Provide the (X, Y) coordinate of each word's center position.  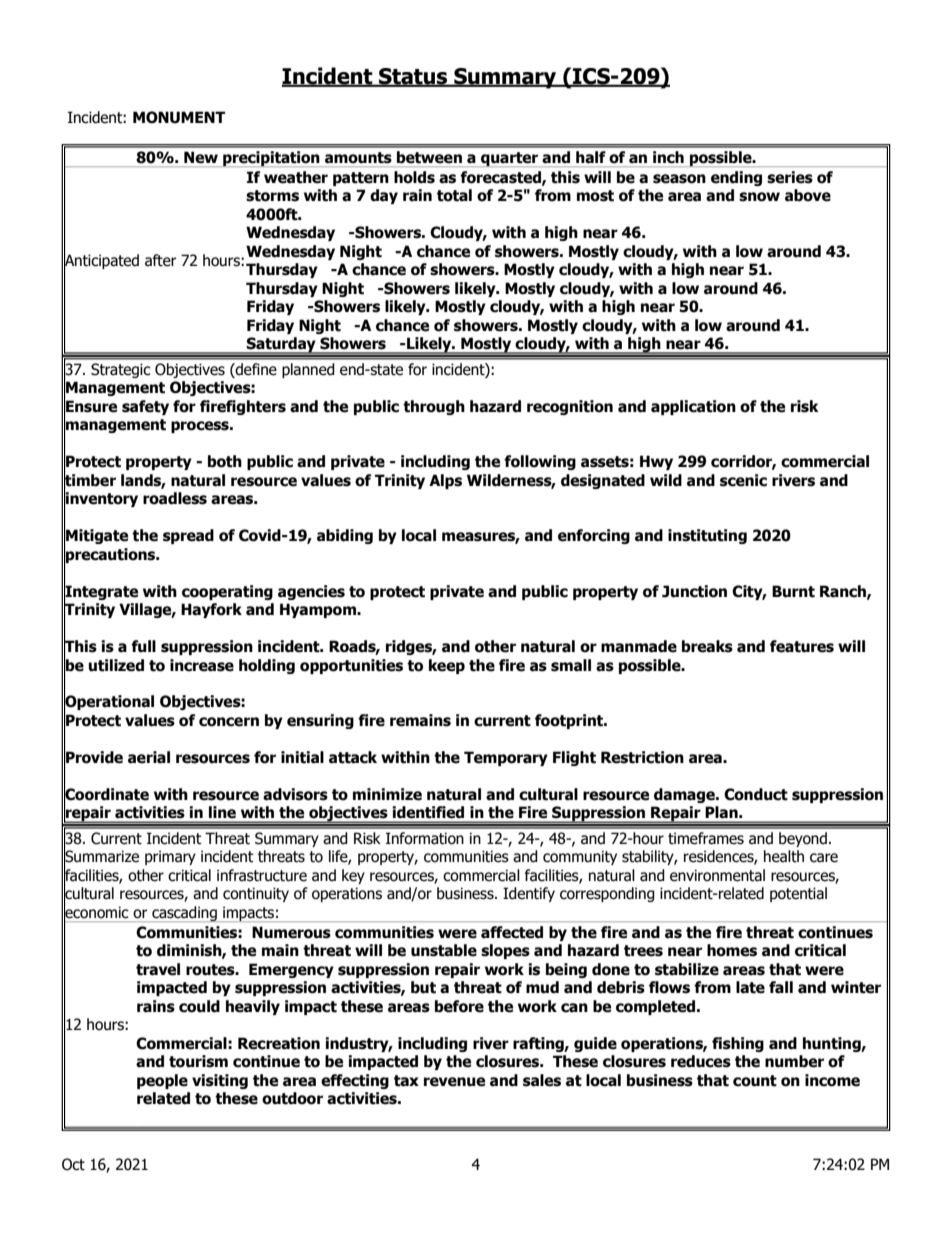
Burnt (793, 591)
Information (425, 838)
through (434, 407)
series (790, 177)
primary (170, 857)
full (143, 646)
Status (413, 77)
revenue (454, 1082)
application (693, 407)
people (162, 1081)
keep (447, 666)
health (784, 856)
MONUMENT (179, 117)
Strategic (121, 370)
